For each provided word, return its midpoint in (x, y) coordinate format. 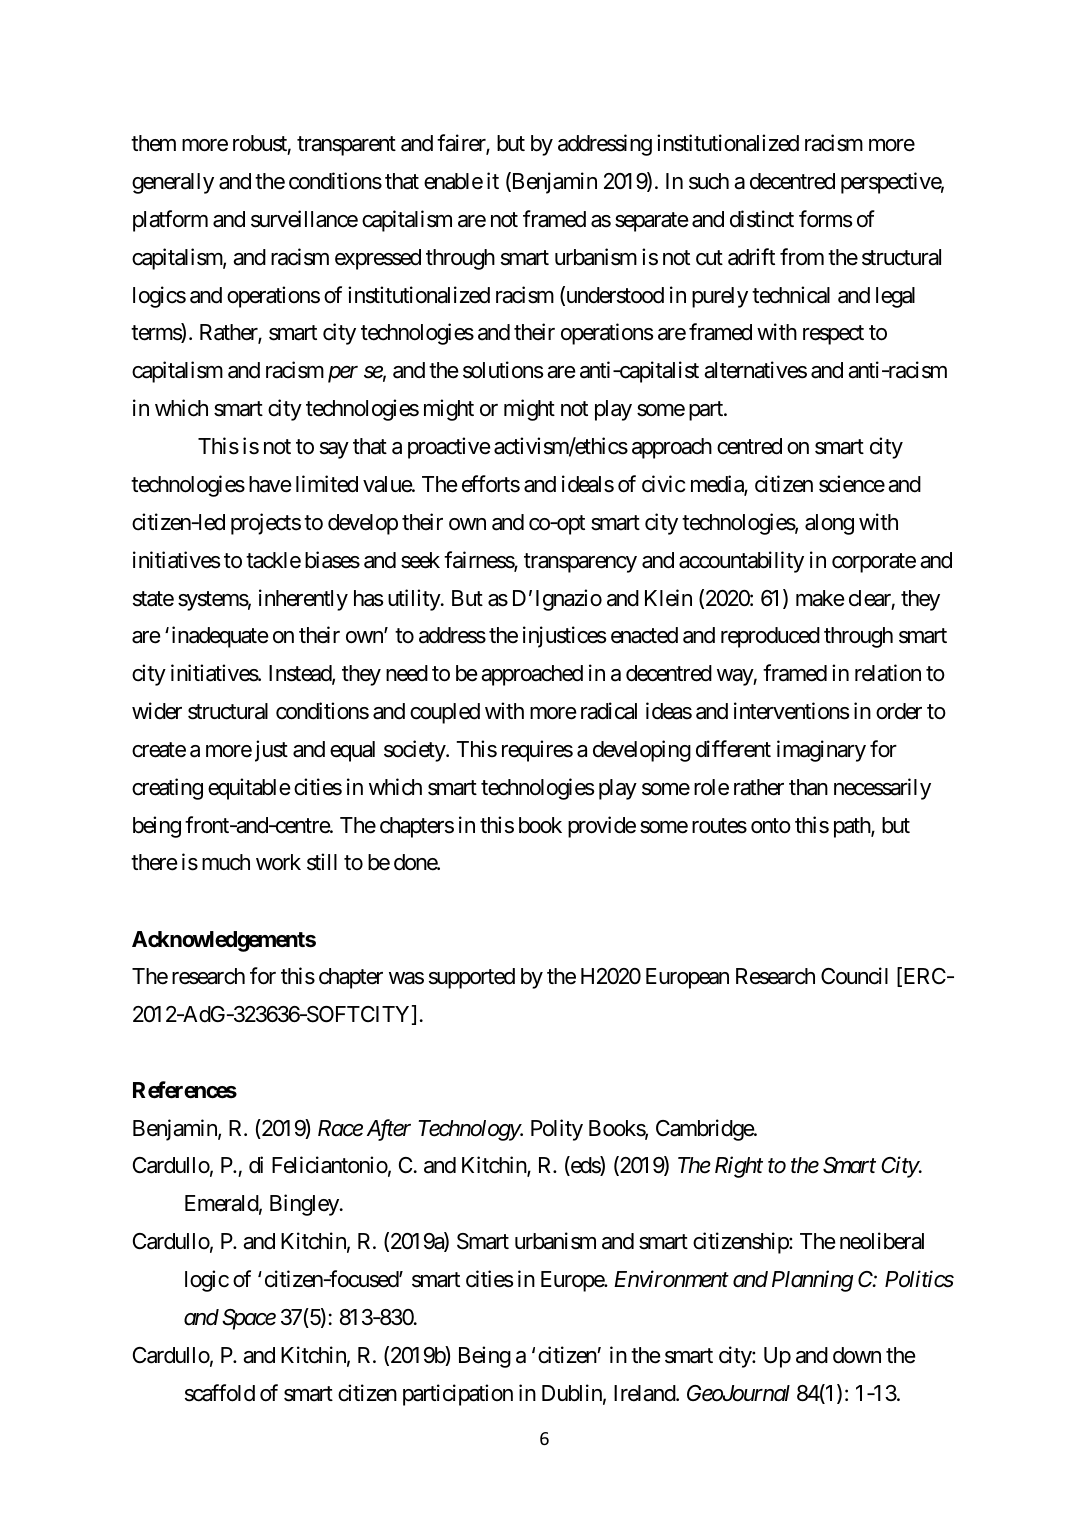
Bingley (304, 1205)
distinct (762, 219)
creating (167, 789)
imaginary (821, 751)
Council (854, 976)
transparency (580, 563)
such (709, 181)
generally (173, 183)
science (852, 484)
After (389, 1130)
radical (609, 711)
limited (327, 484)
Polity (557, 1130)
